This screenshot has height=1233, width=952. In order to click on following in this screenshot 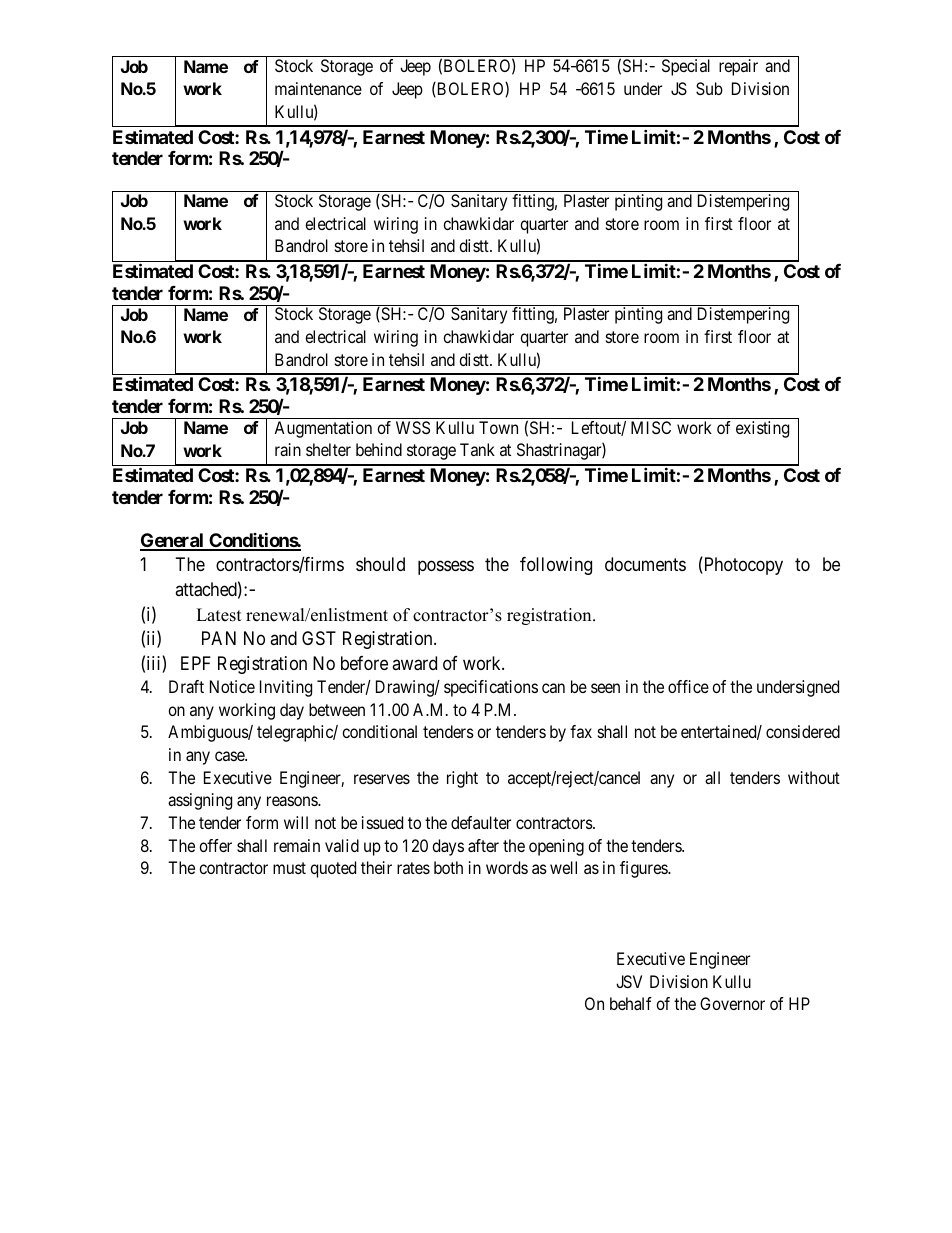, I will do `click(556, 566)`.
